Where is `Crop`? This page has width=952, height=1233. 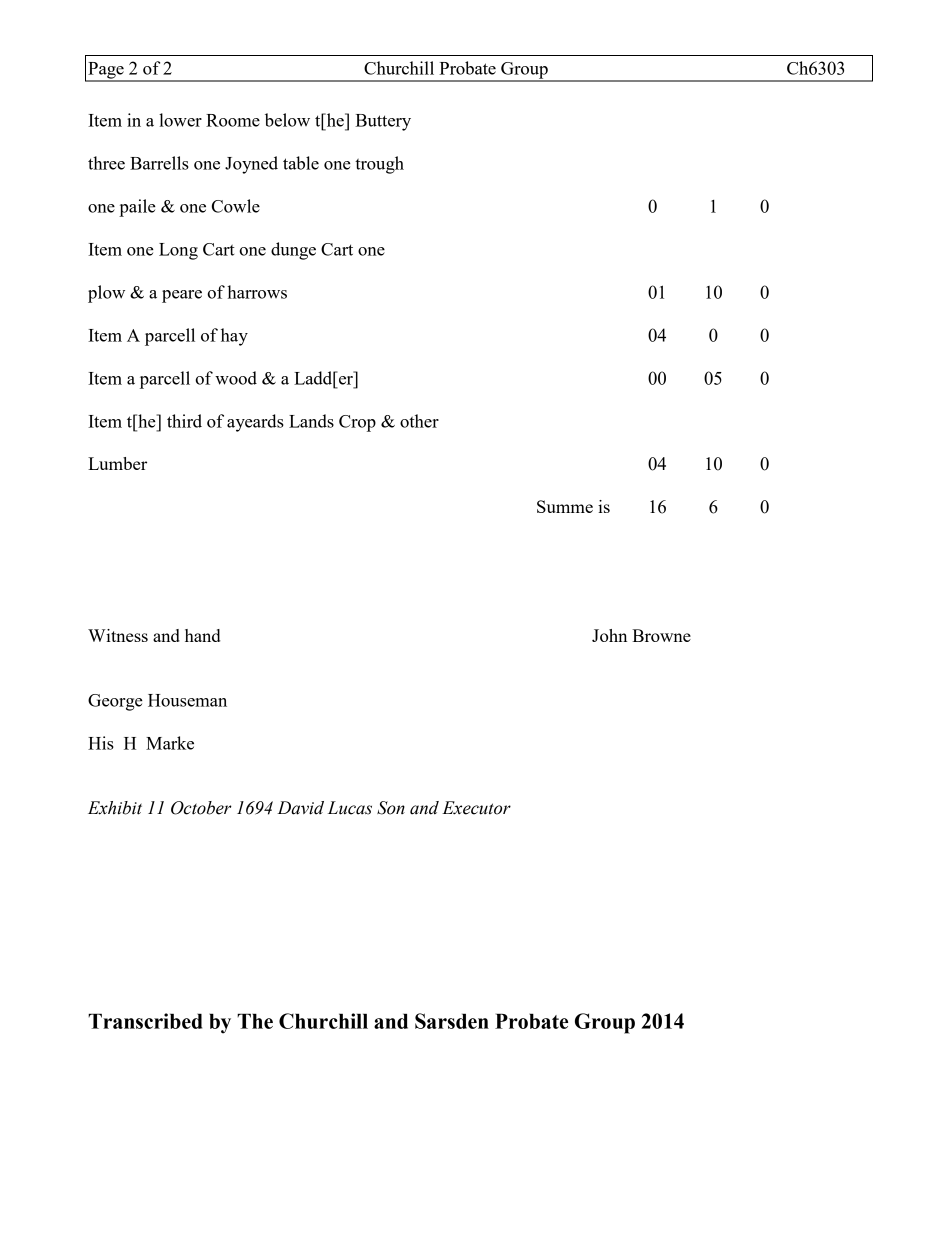
Crop is located at coordinates (357, 423).
